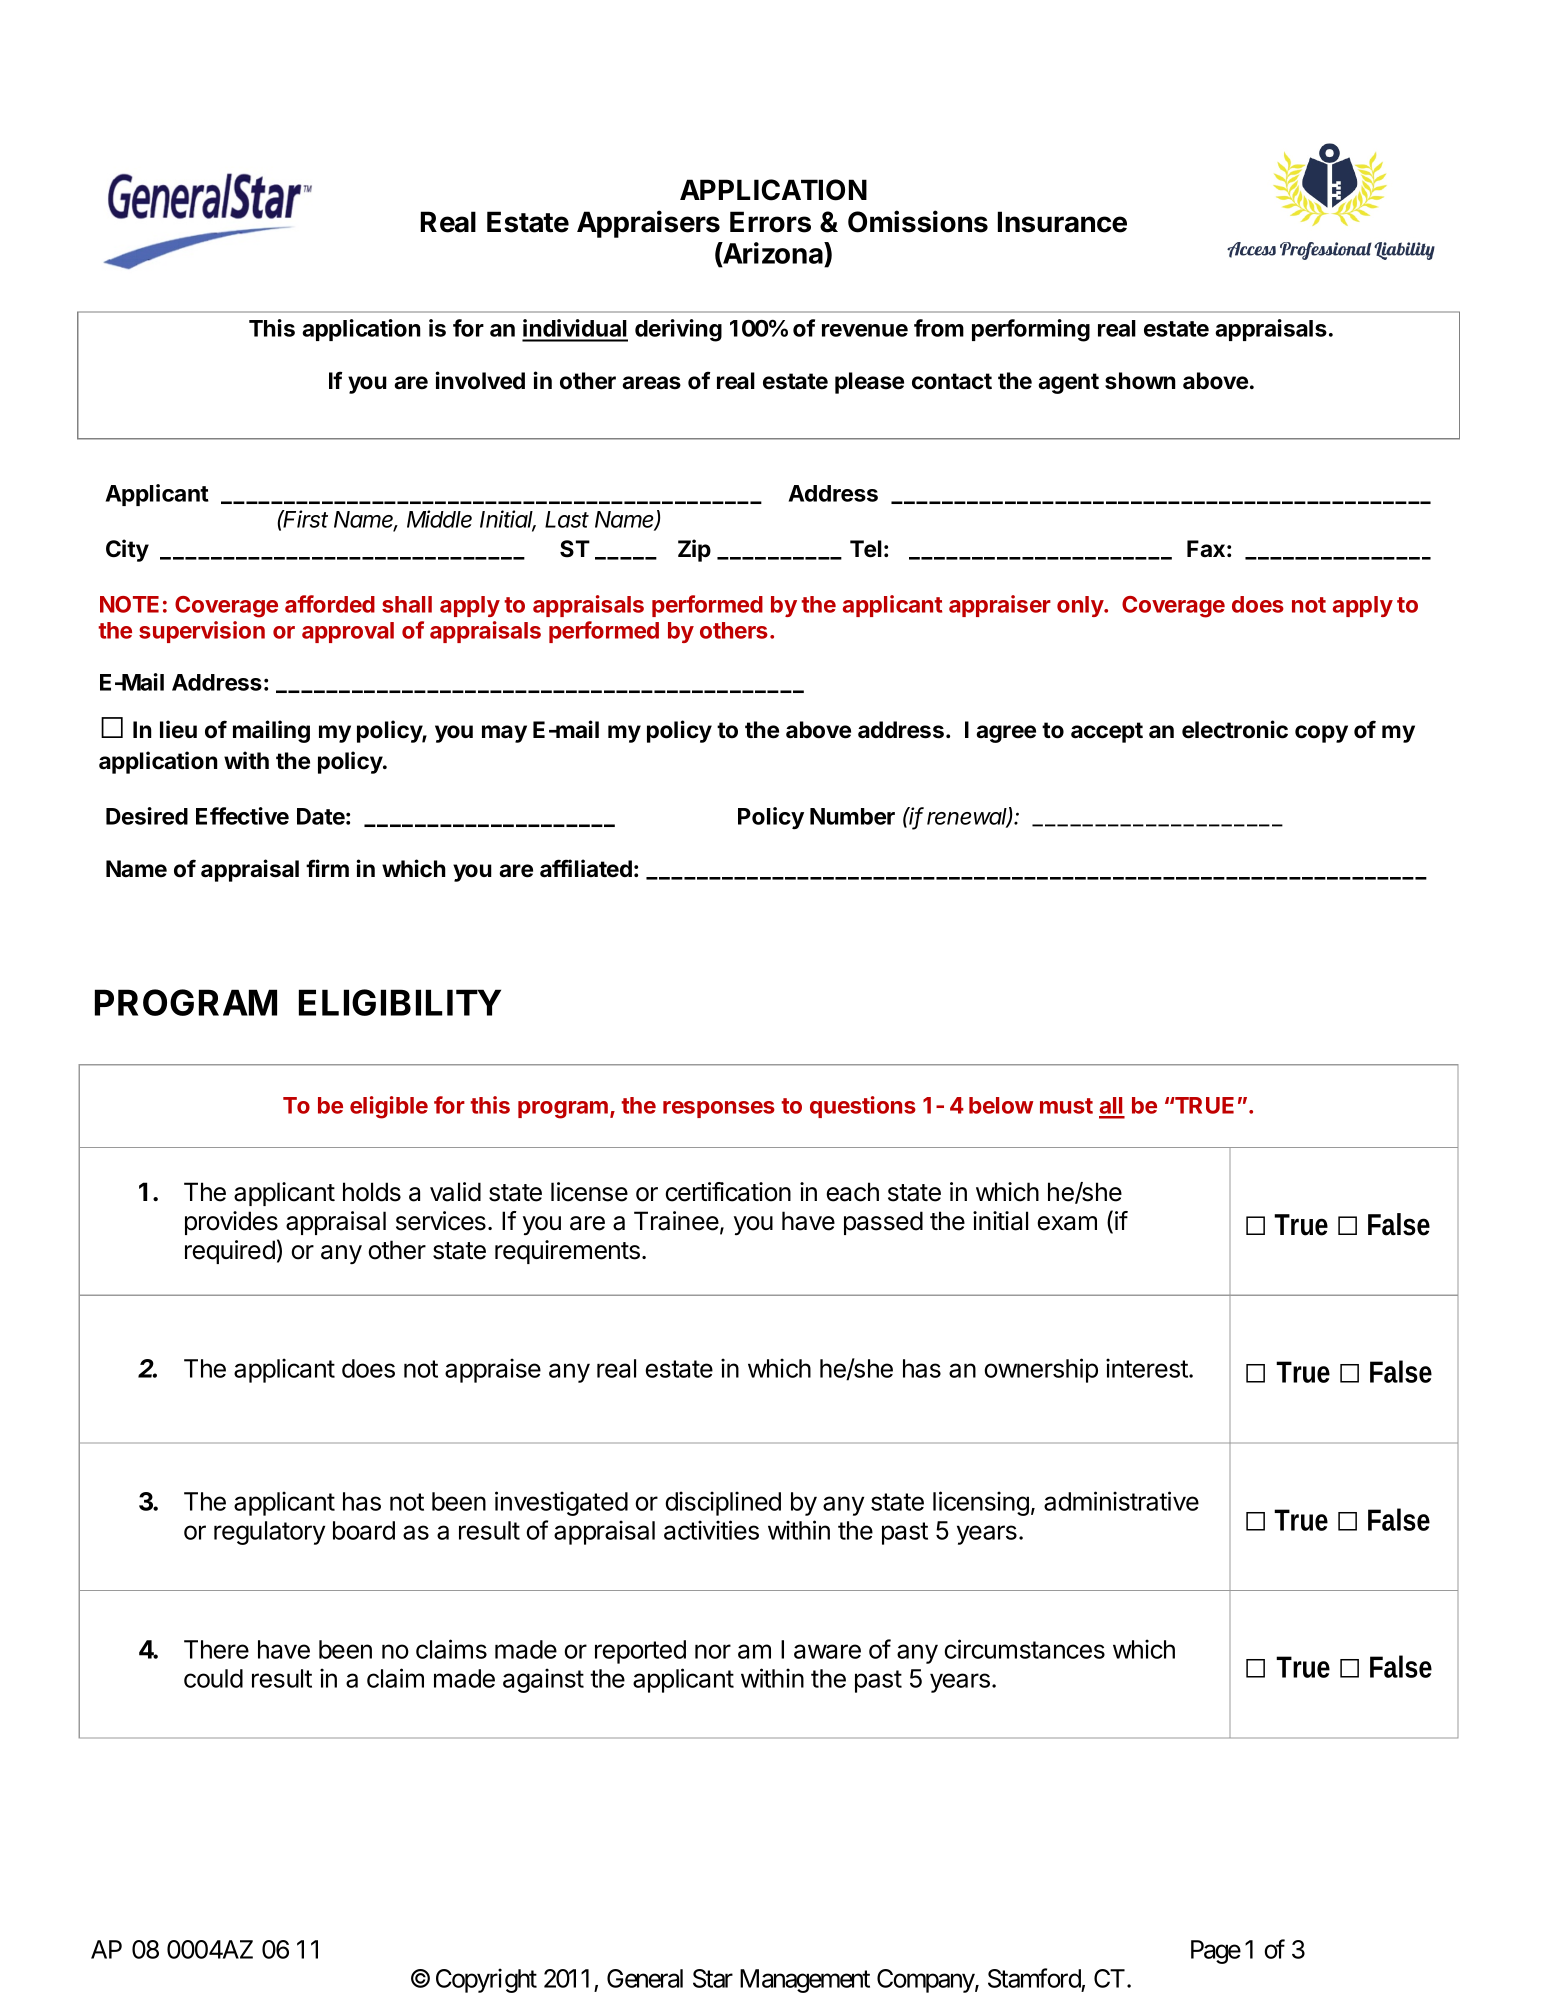 The image size is (1541, 1994). What do you see at coordinates (678, 330) in the image?
I see `deriving` at bounding box center [678, 330].
